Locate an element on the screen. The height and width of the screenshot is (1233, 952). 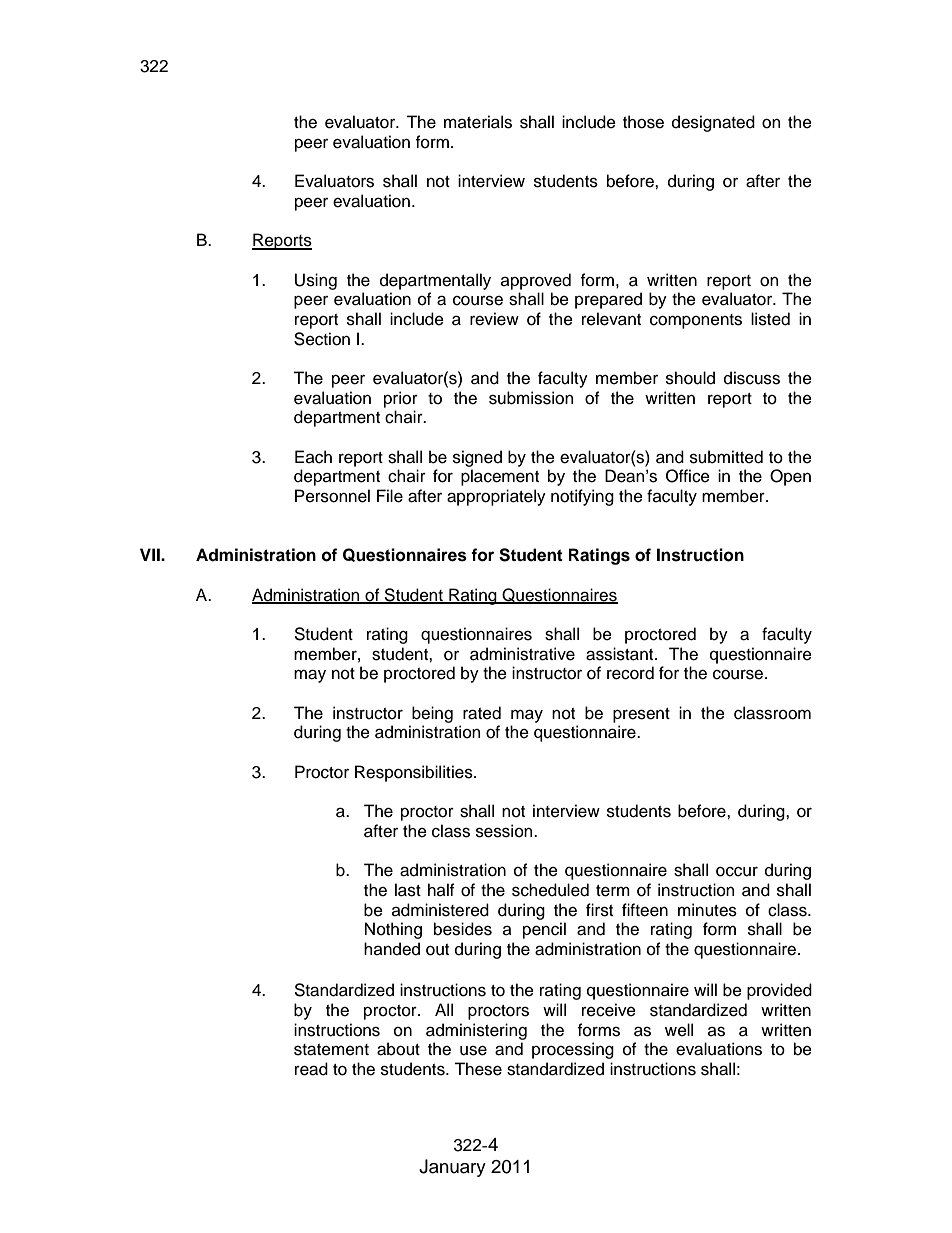
read is located at coordinates (311, 1069).
